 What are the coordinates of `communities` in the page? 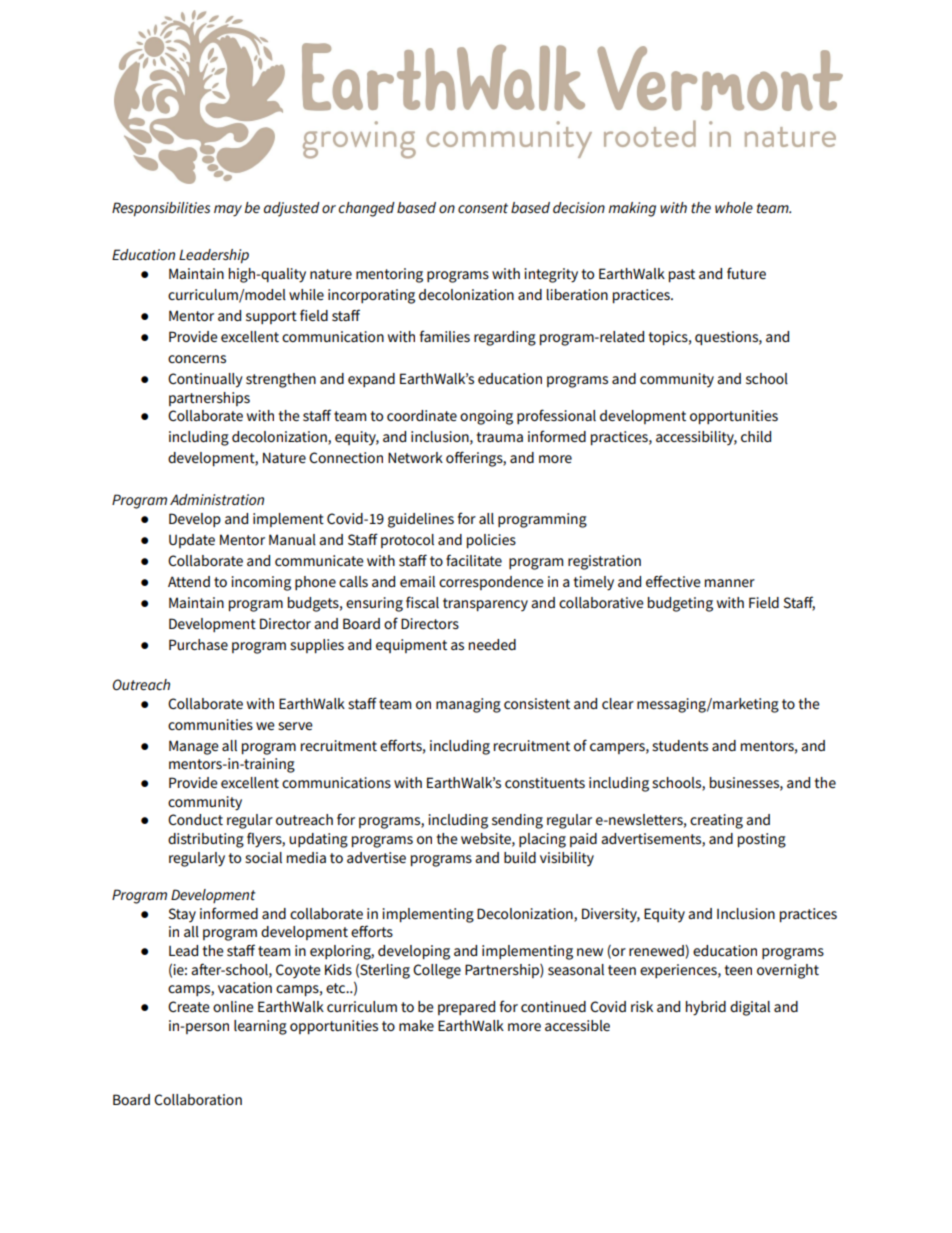 It's located at (210, 724).
